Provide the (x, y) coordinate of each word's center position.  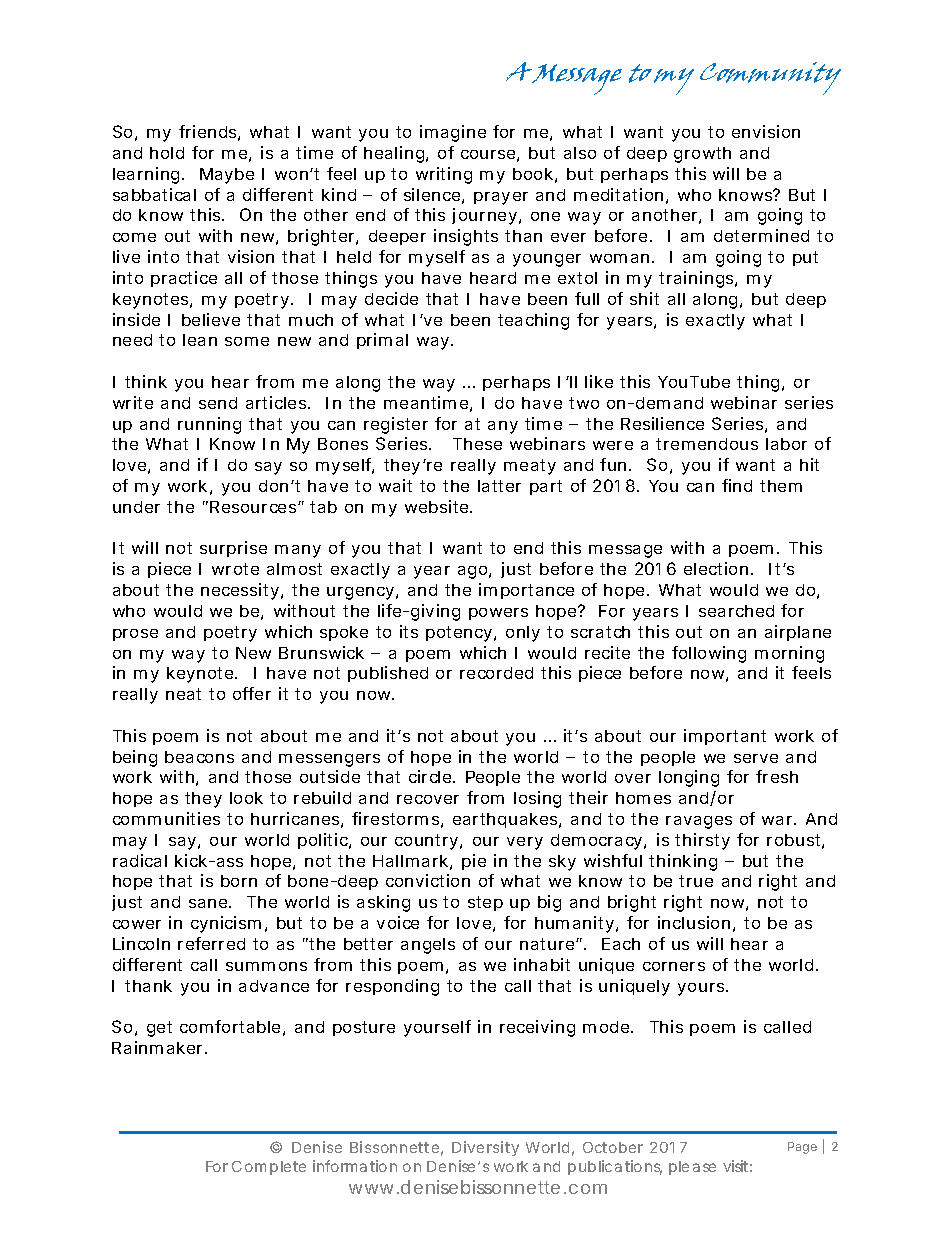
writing (444, 175)
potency (460, 634)
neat (183, 694)
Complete (269, 1168)
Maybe (227, 176)
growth (702, 155)
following (709, 654)
